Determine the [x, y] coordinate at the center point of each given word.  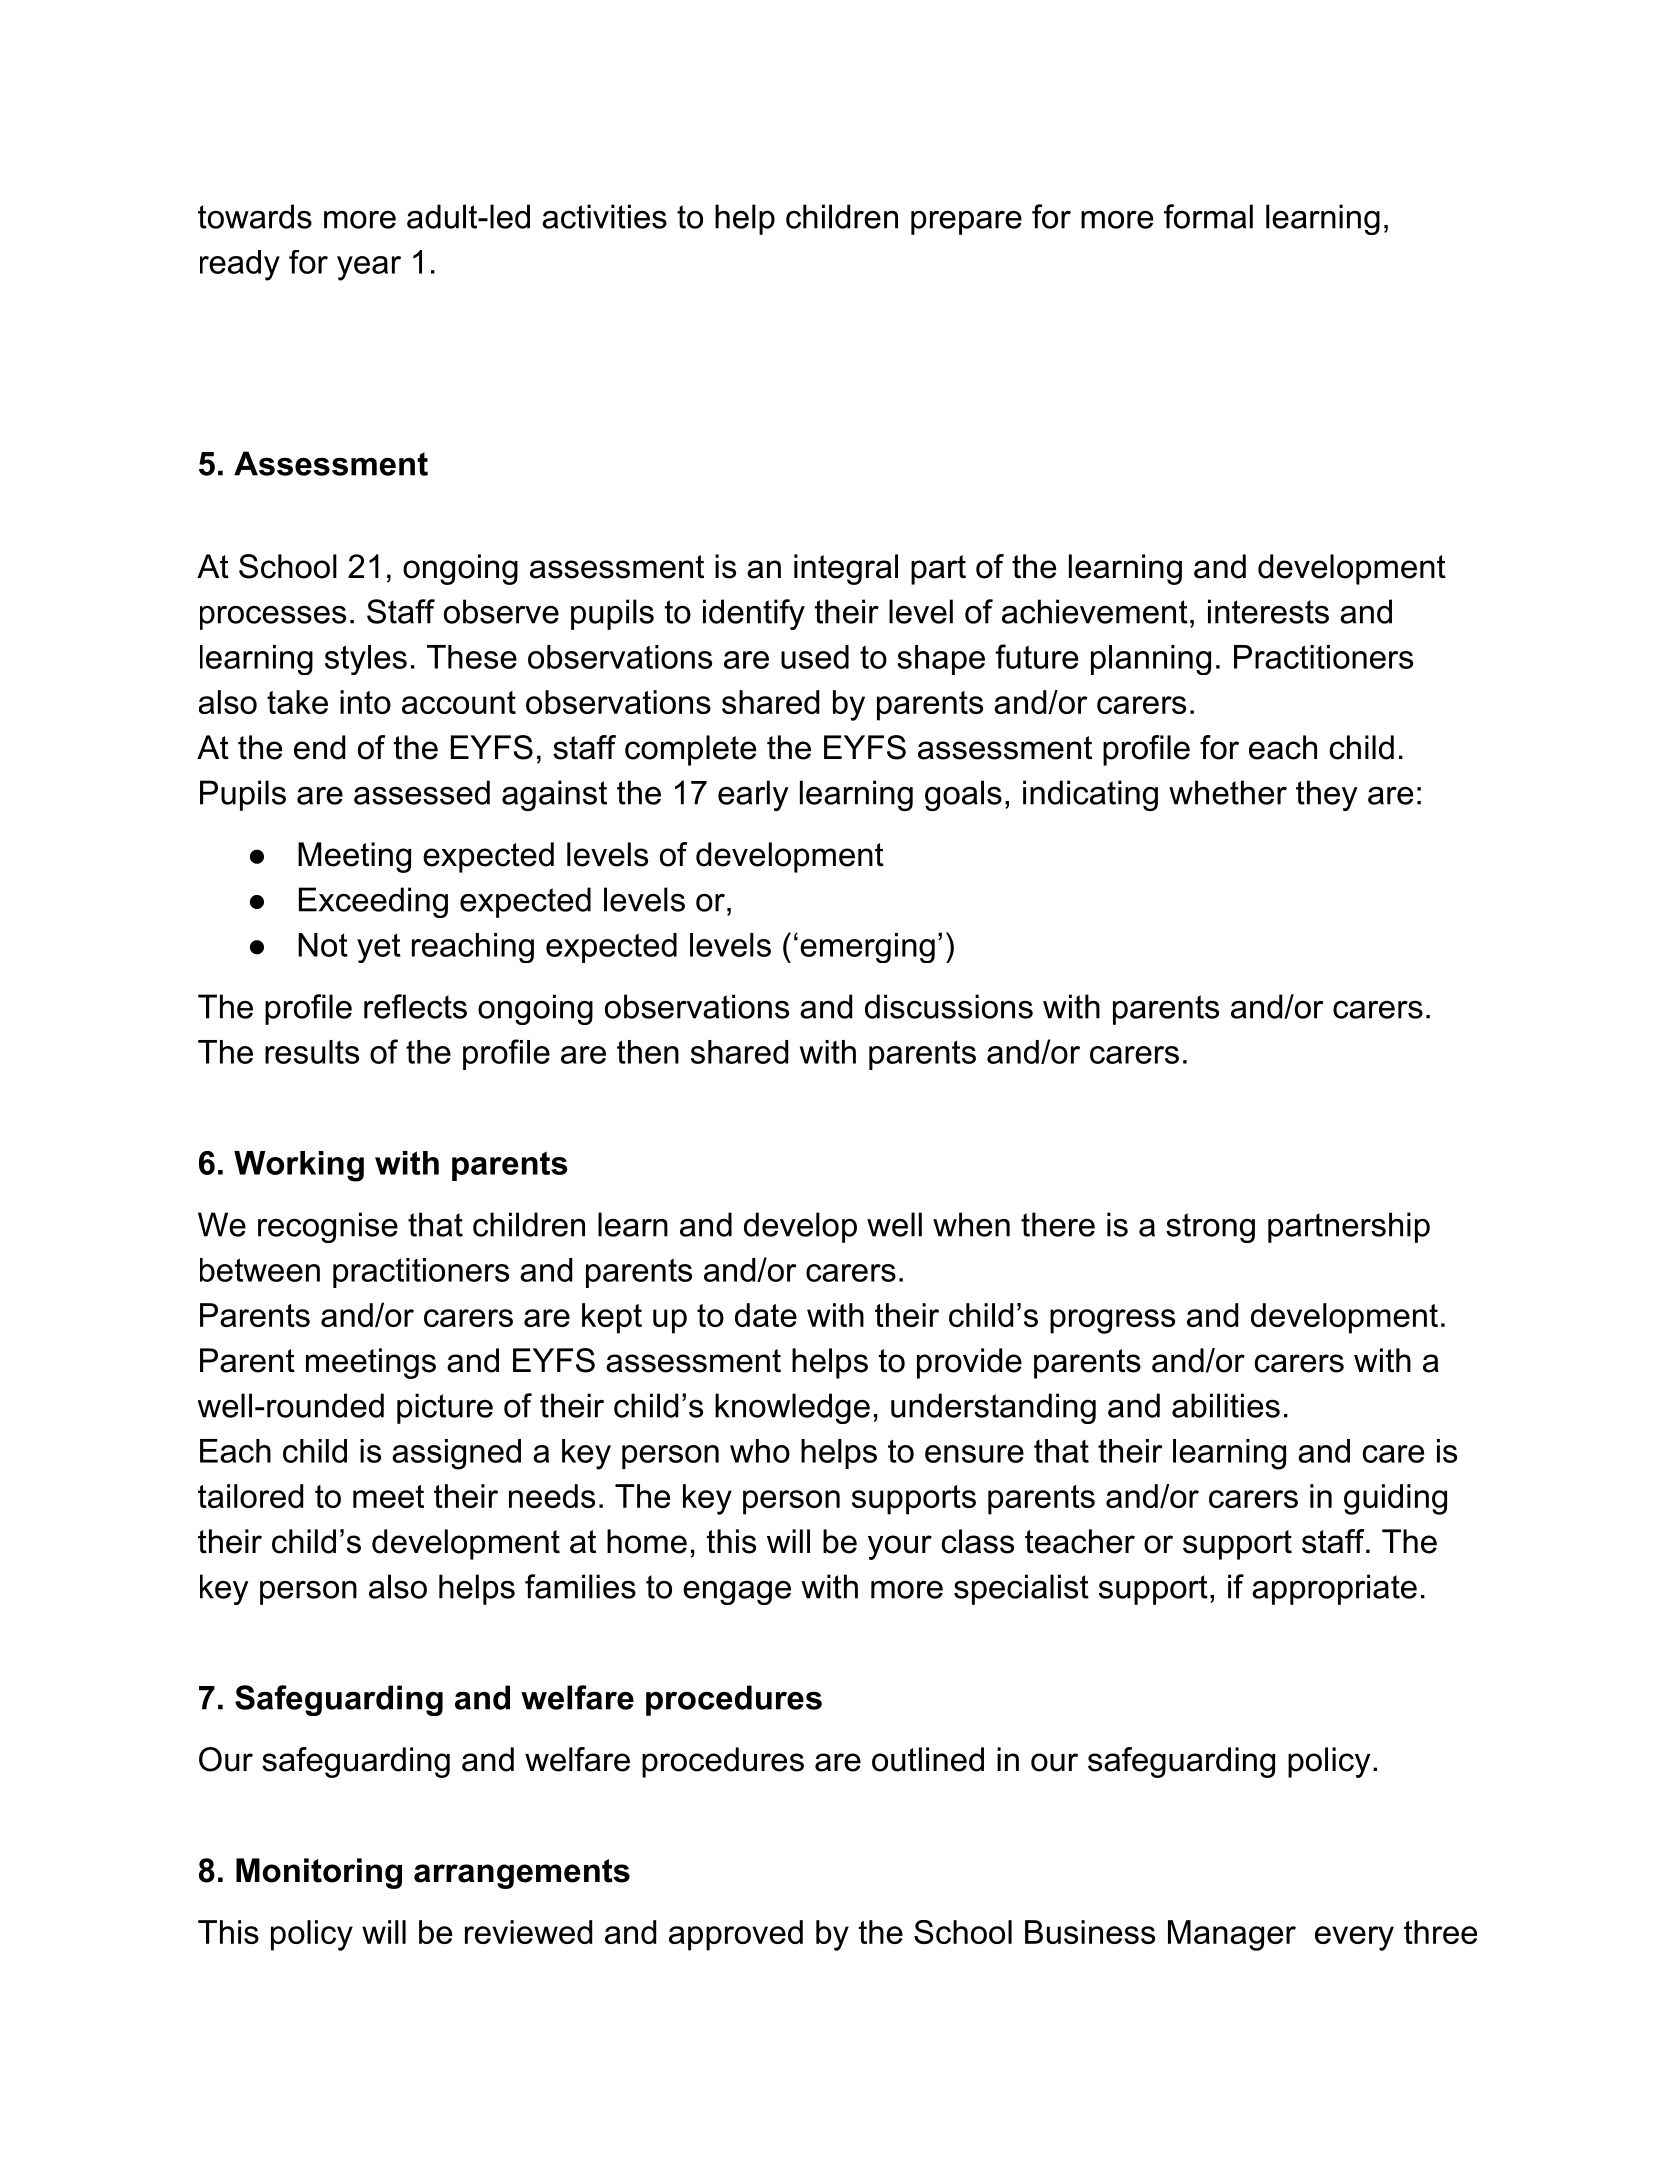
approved [736, 1935]
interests [1268, 611]
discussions [949, 1006]
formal [1208, 216]
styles [366, 660]
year [369, 268]
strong [1210, 1228]
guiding [1395, 1499]
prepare [966, 223]
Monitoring [319, 1873]
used [815, 657]
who [760, 1451]
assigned [456, 1454]
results [312, 1052]
